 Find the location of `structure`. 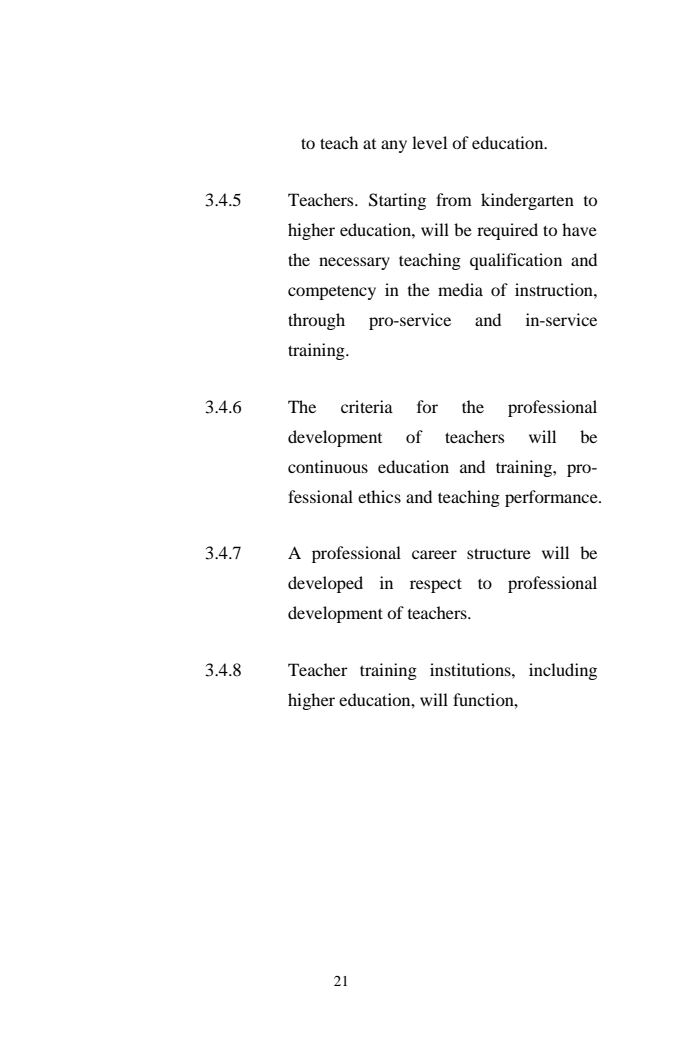

structure is located at coordinates (499, 553).
